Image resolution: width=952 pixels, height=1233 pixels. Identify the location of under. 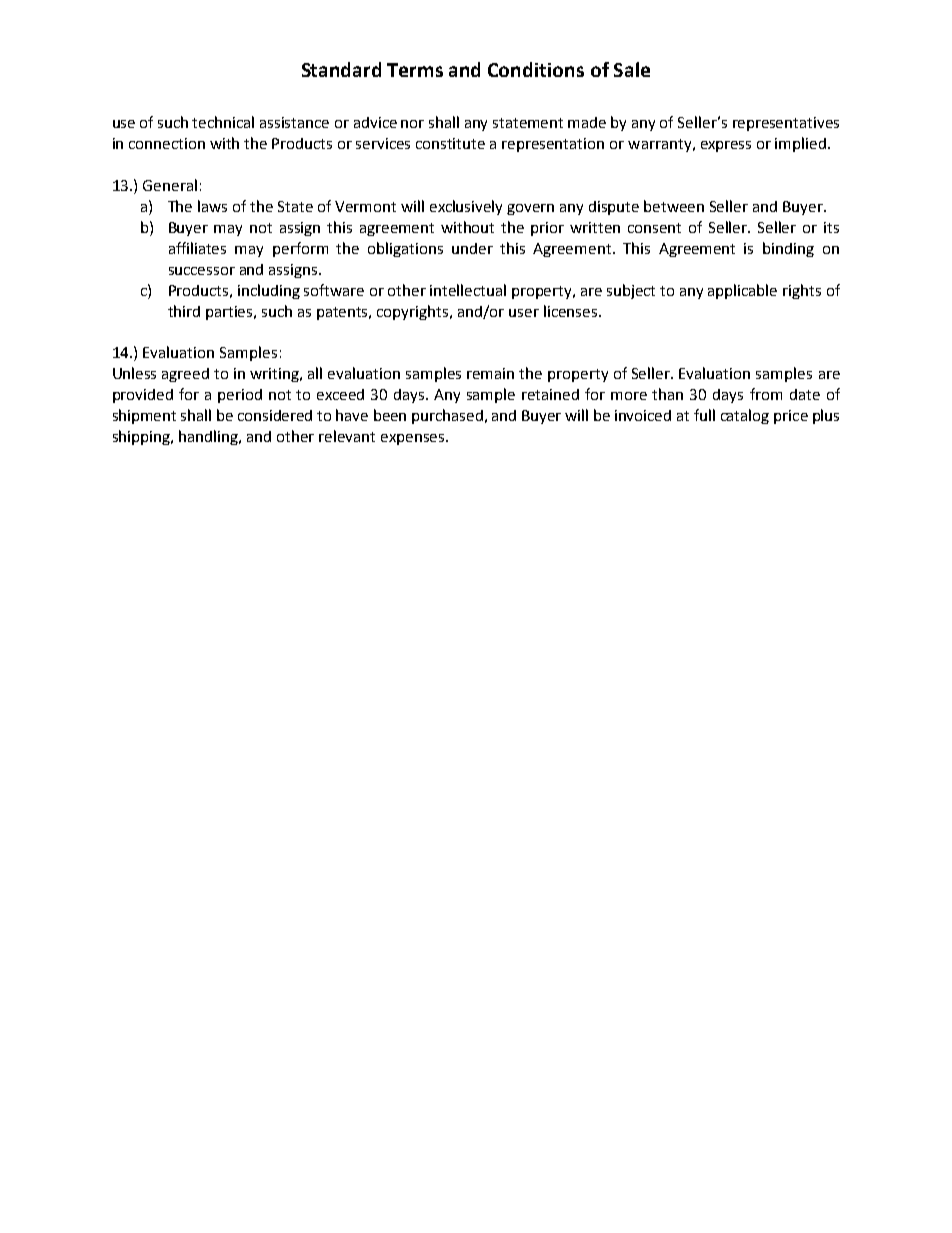
(472, 248).
